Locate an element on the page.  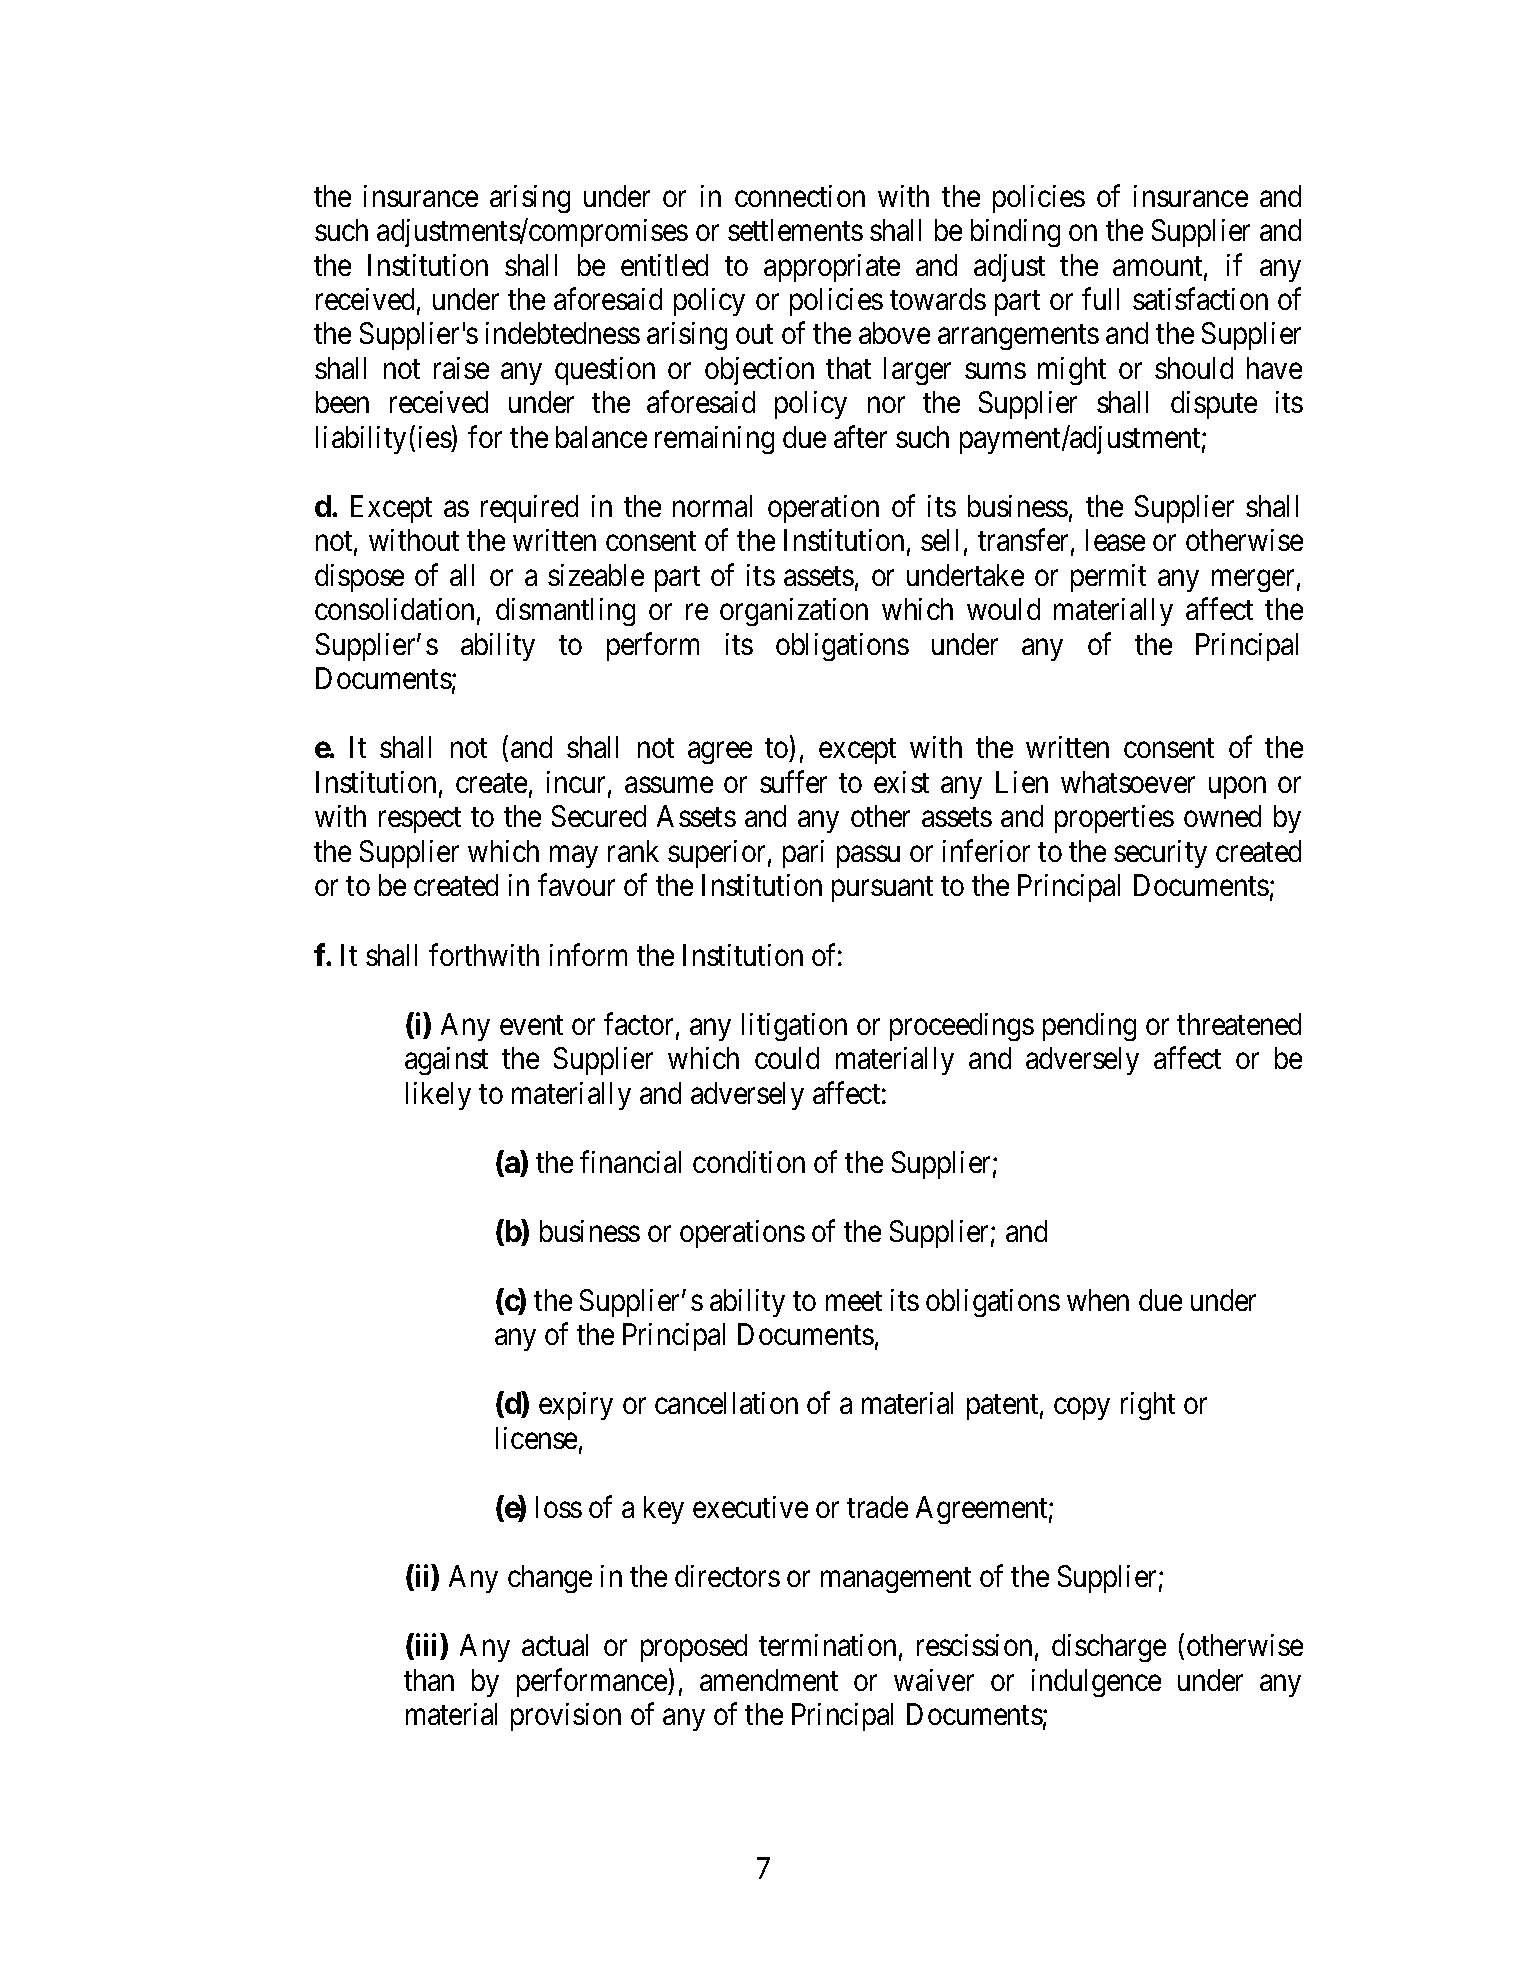
than is located at coordinates (429, 1680).
